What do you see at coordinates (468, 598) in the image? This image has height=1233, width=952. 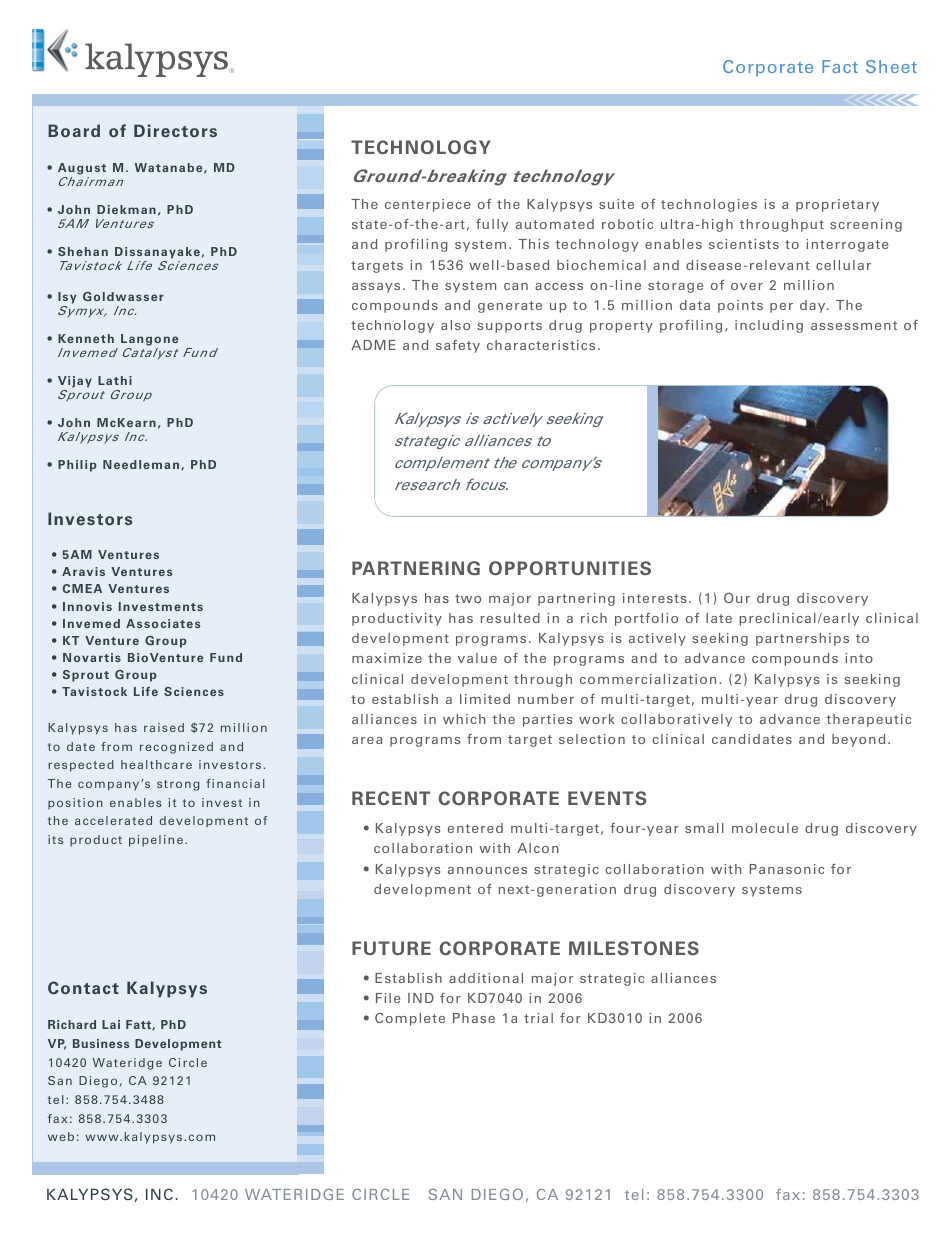 I see `TWO` at bounding box center [468, 598].
